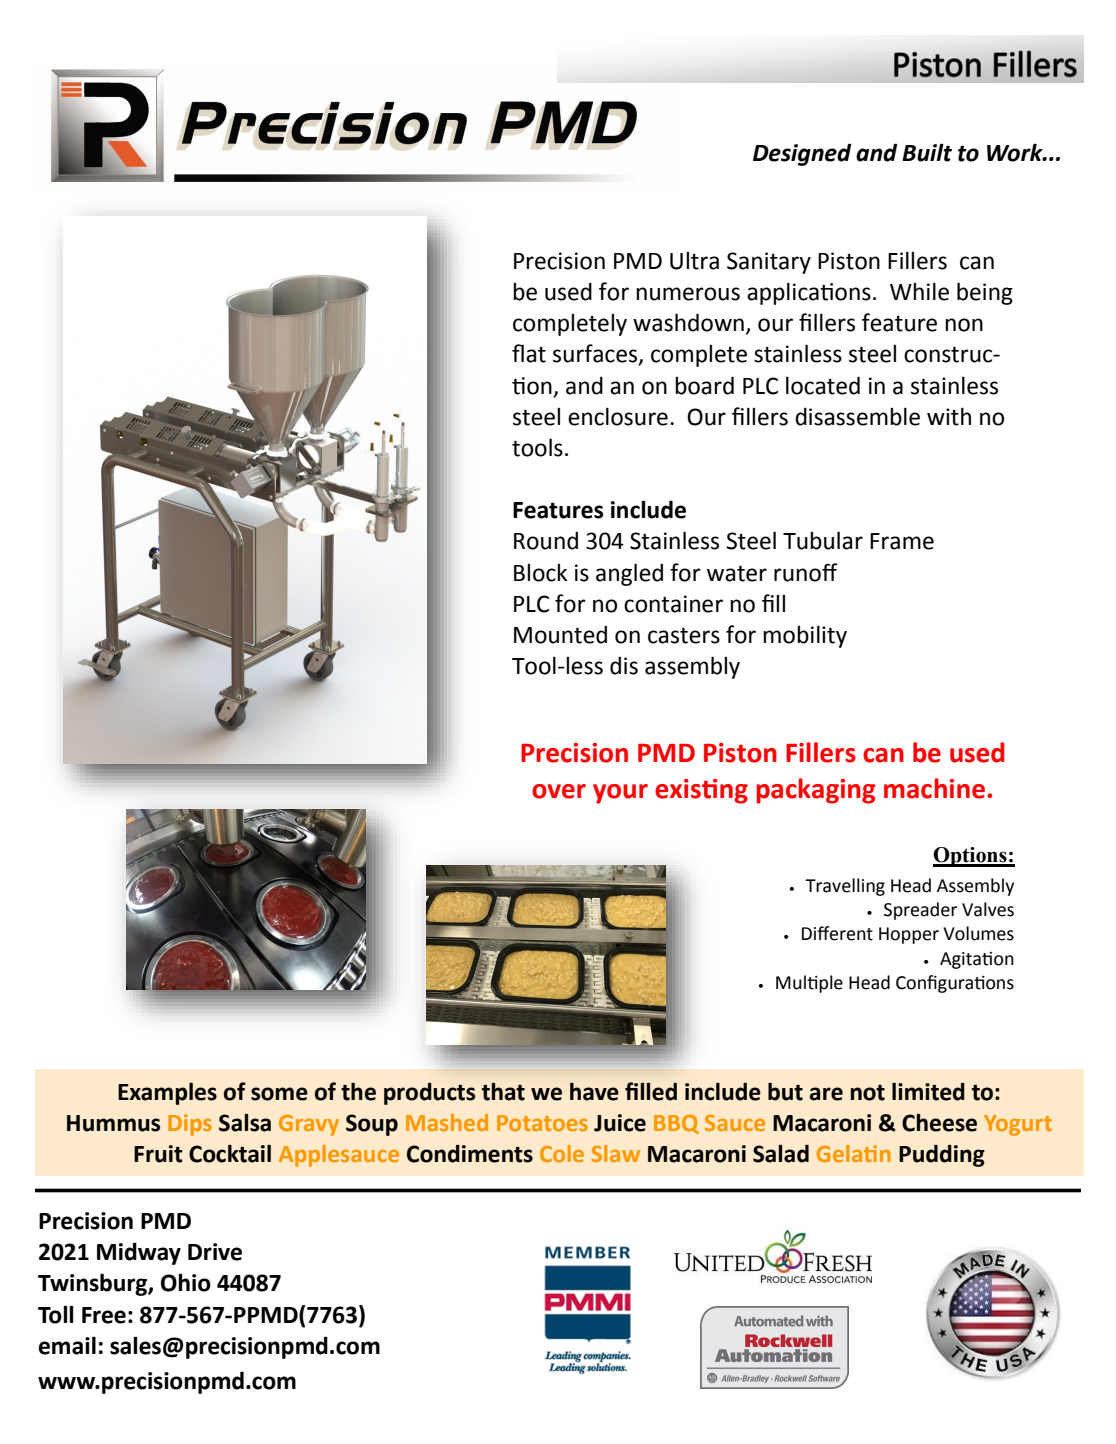 This screenshot has width=1116, height=1444. Describe the element at coordinates (694, 261) in the screenshot. I see `Ultra` at that location.
